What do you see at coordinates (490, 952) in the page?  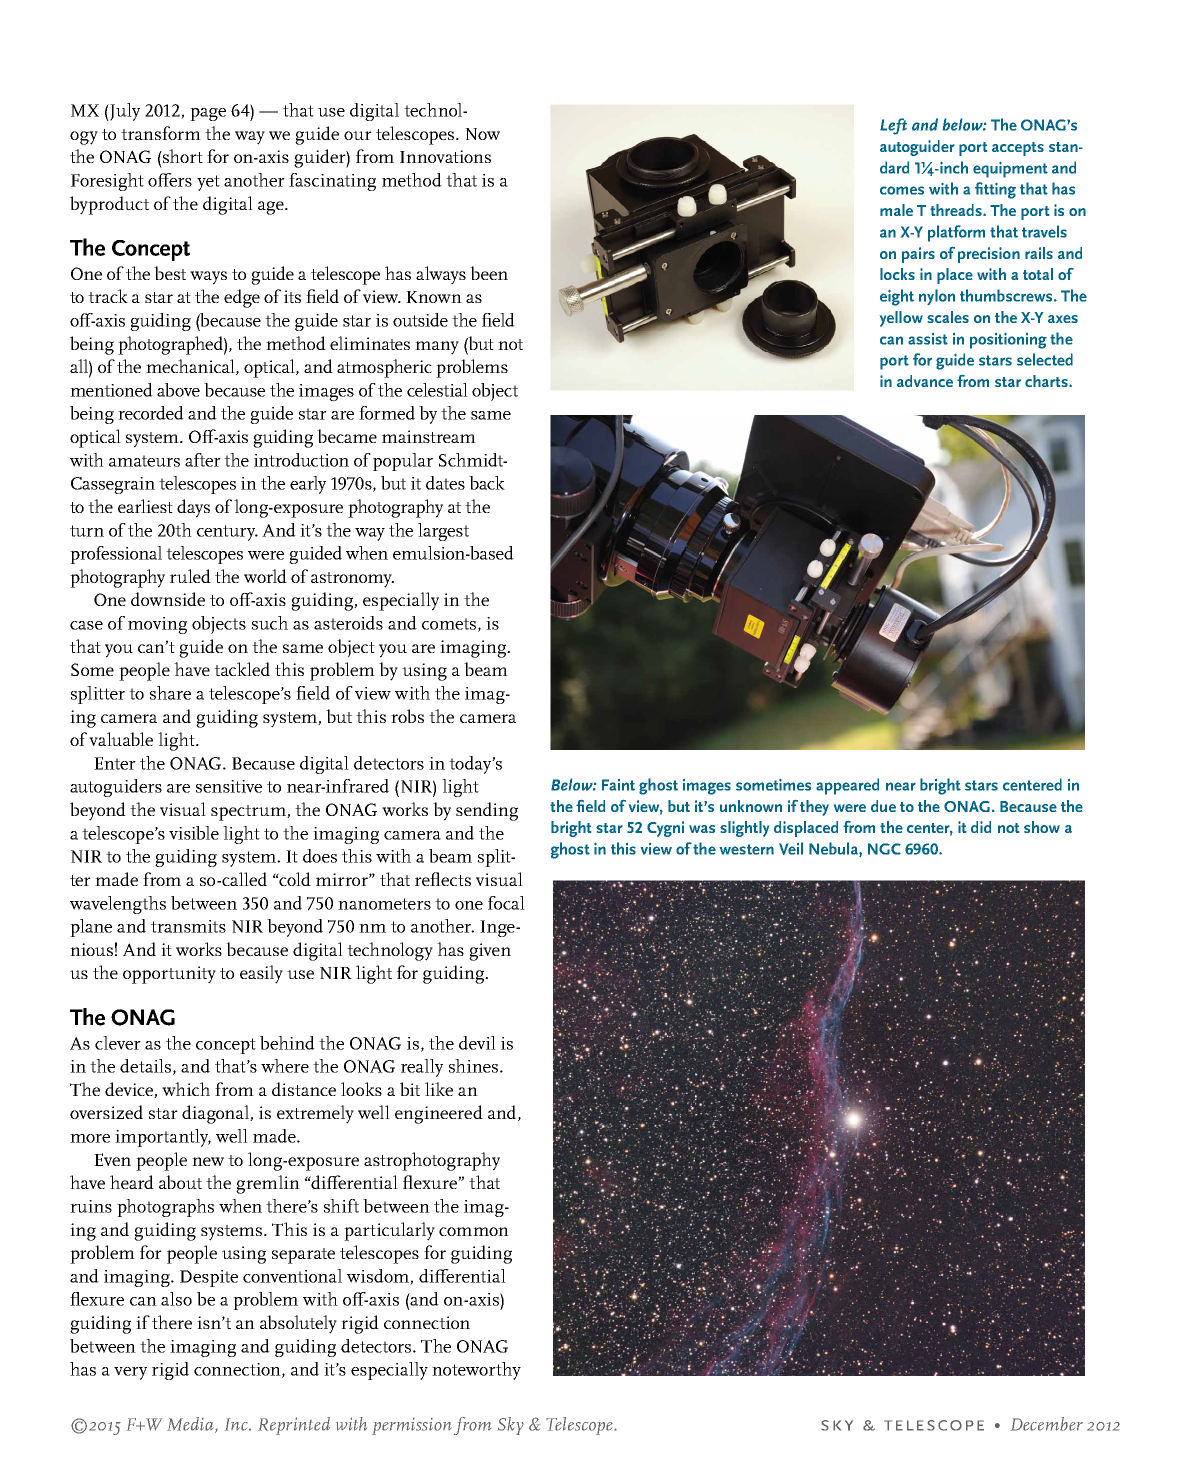 I see `given` at bounding box center [490, 952].
